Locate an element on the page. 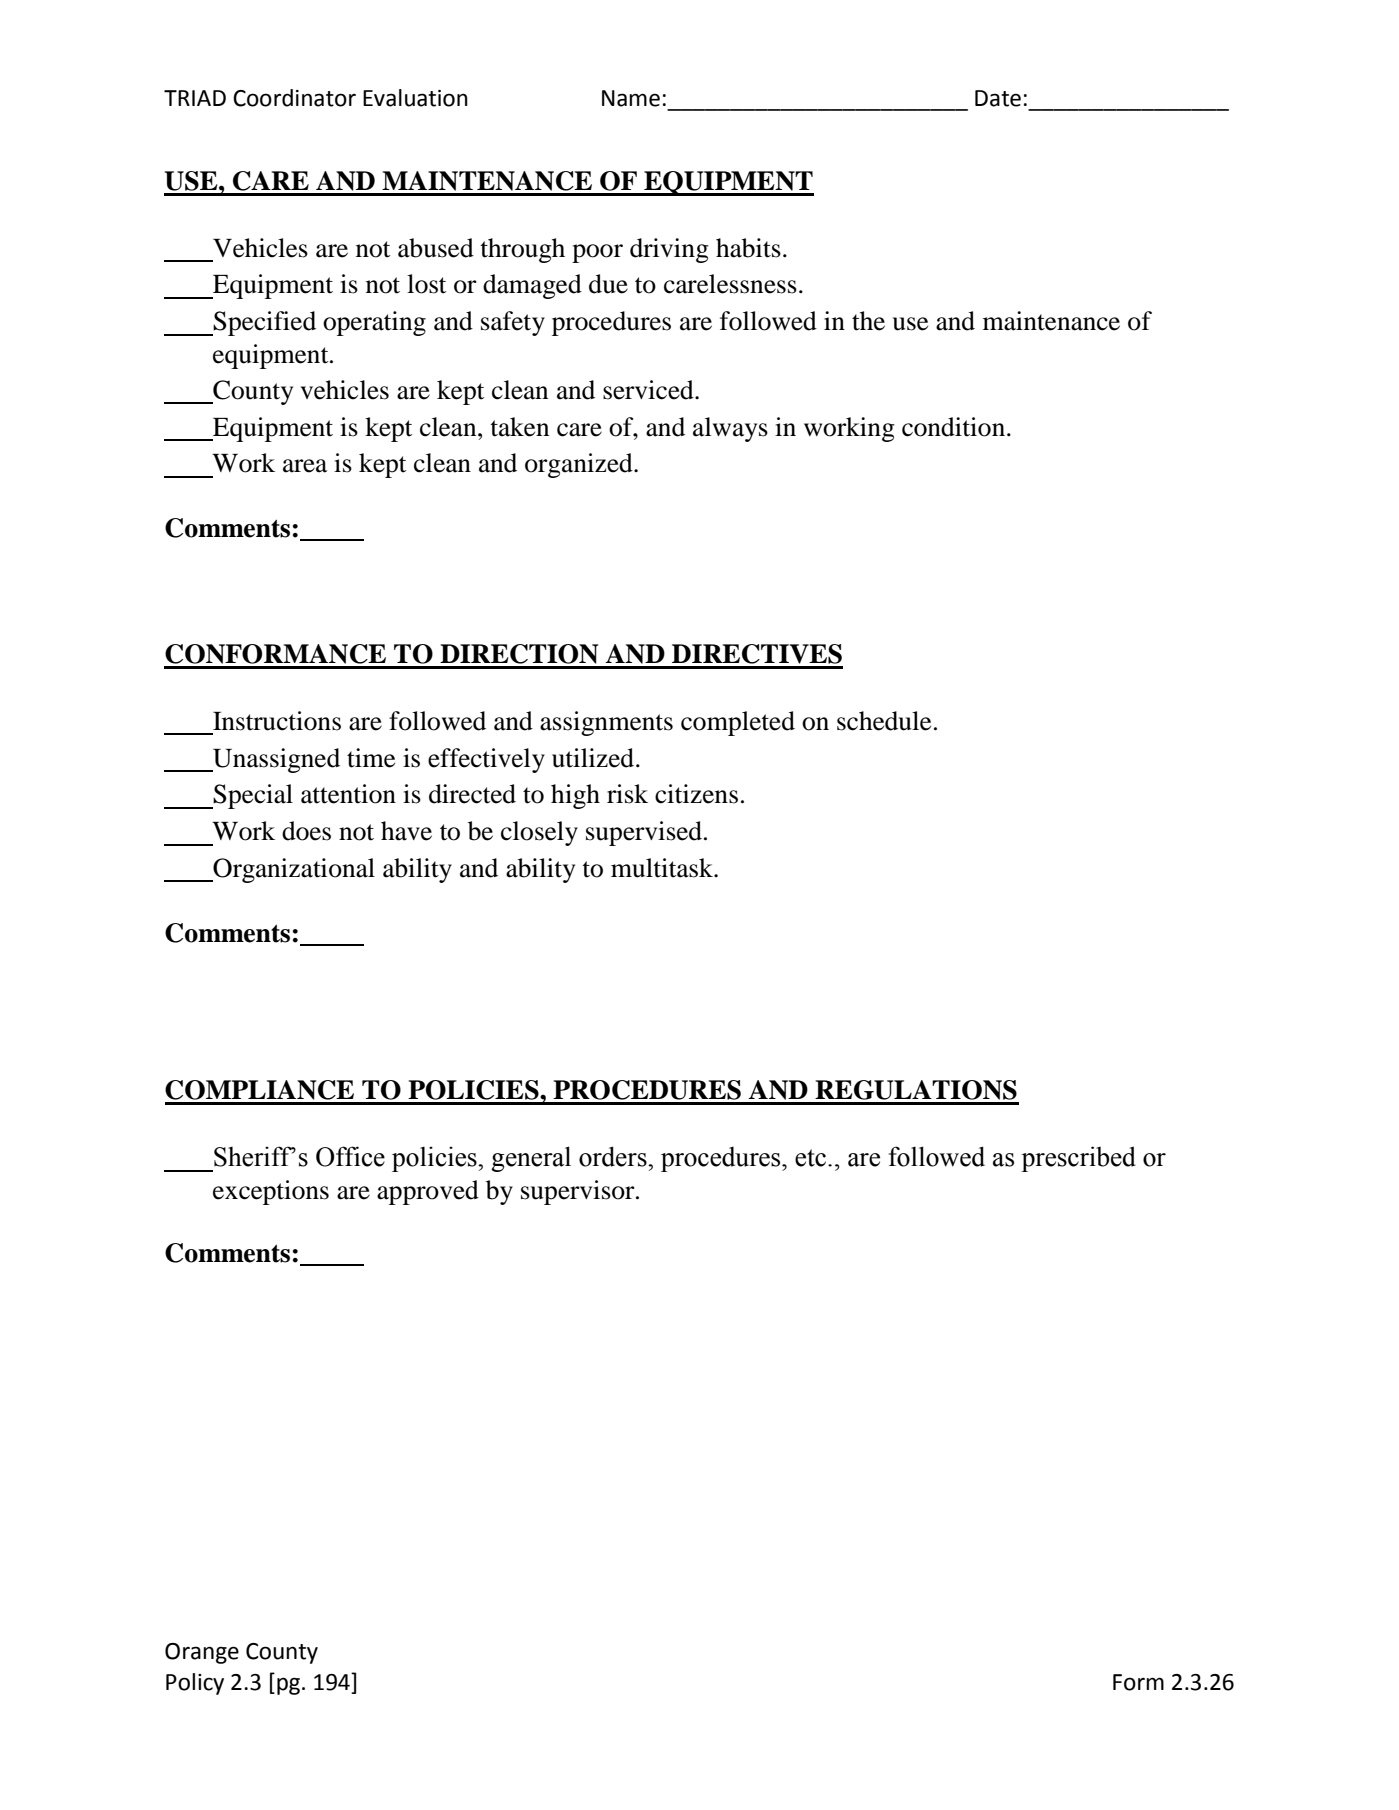  supervisor is located at coordinates (579, 1192).
